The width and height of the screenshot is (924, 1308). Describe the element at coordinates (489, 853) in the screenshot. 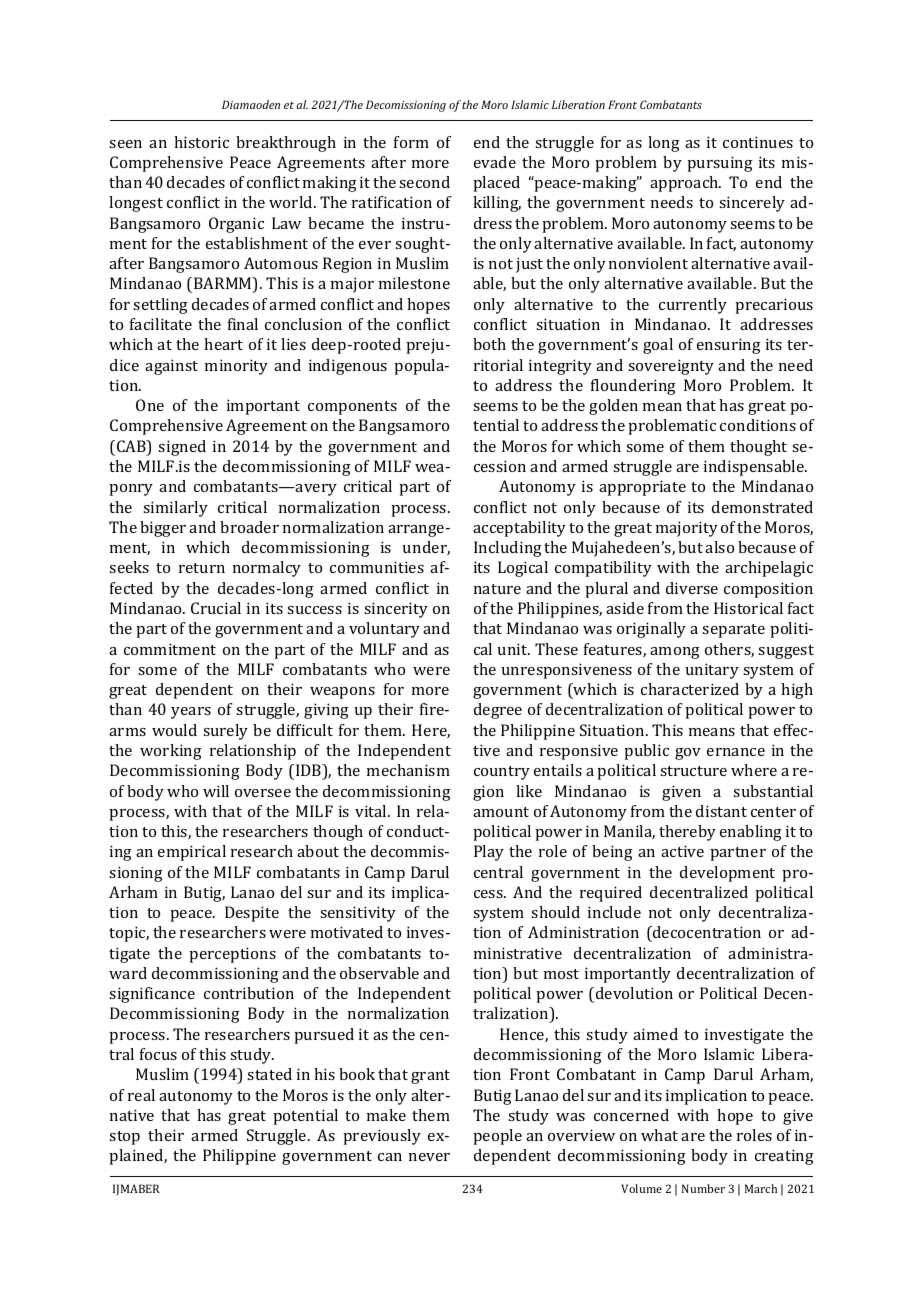

I see `Play` at that location.
